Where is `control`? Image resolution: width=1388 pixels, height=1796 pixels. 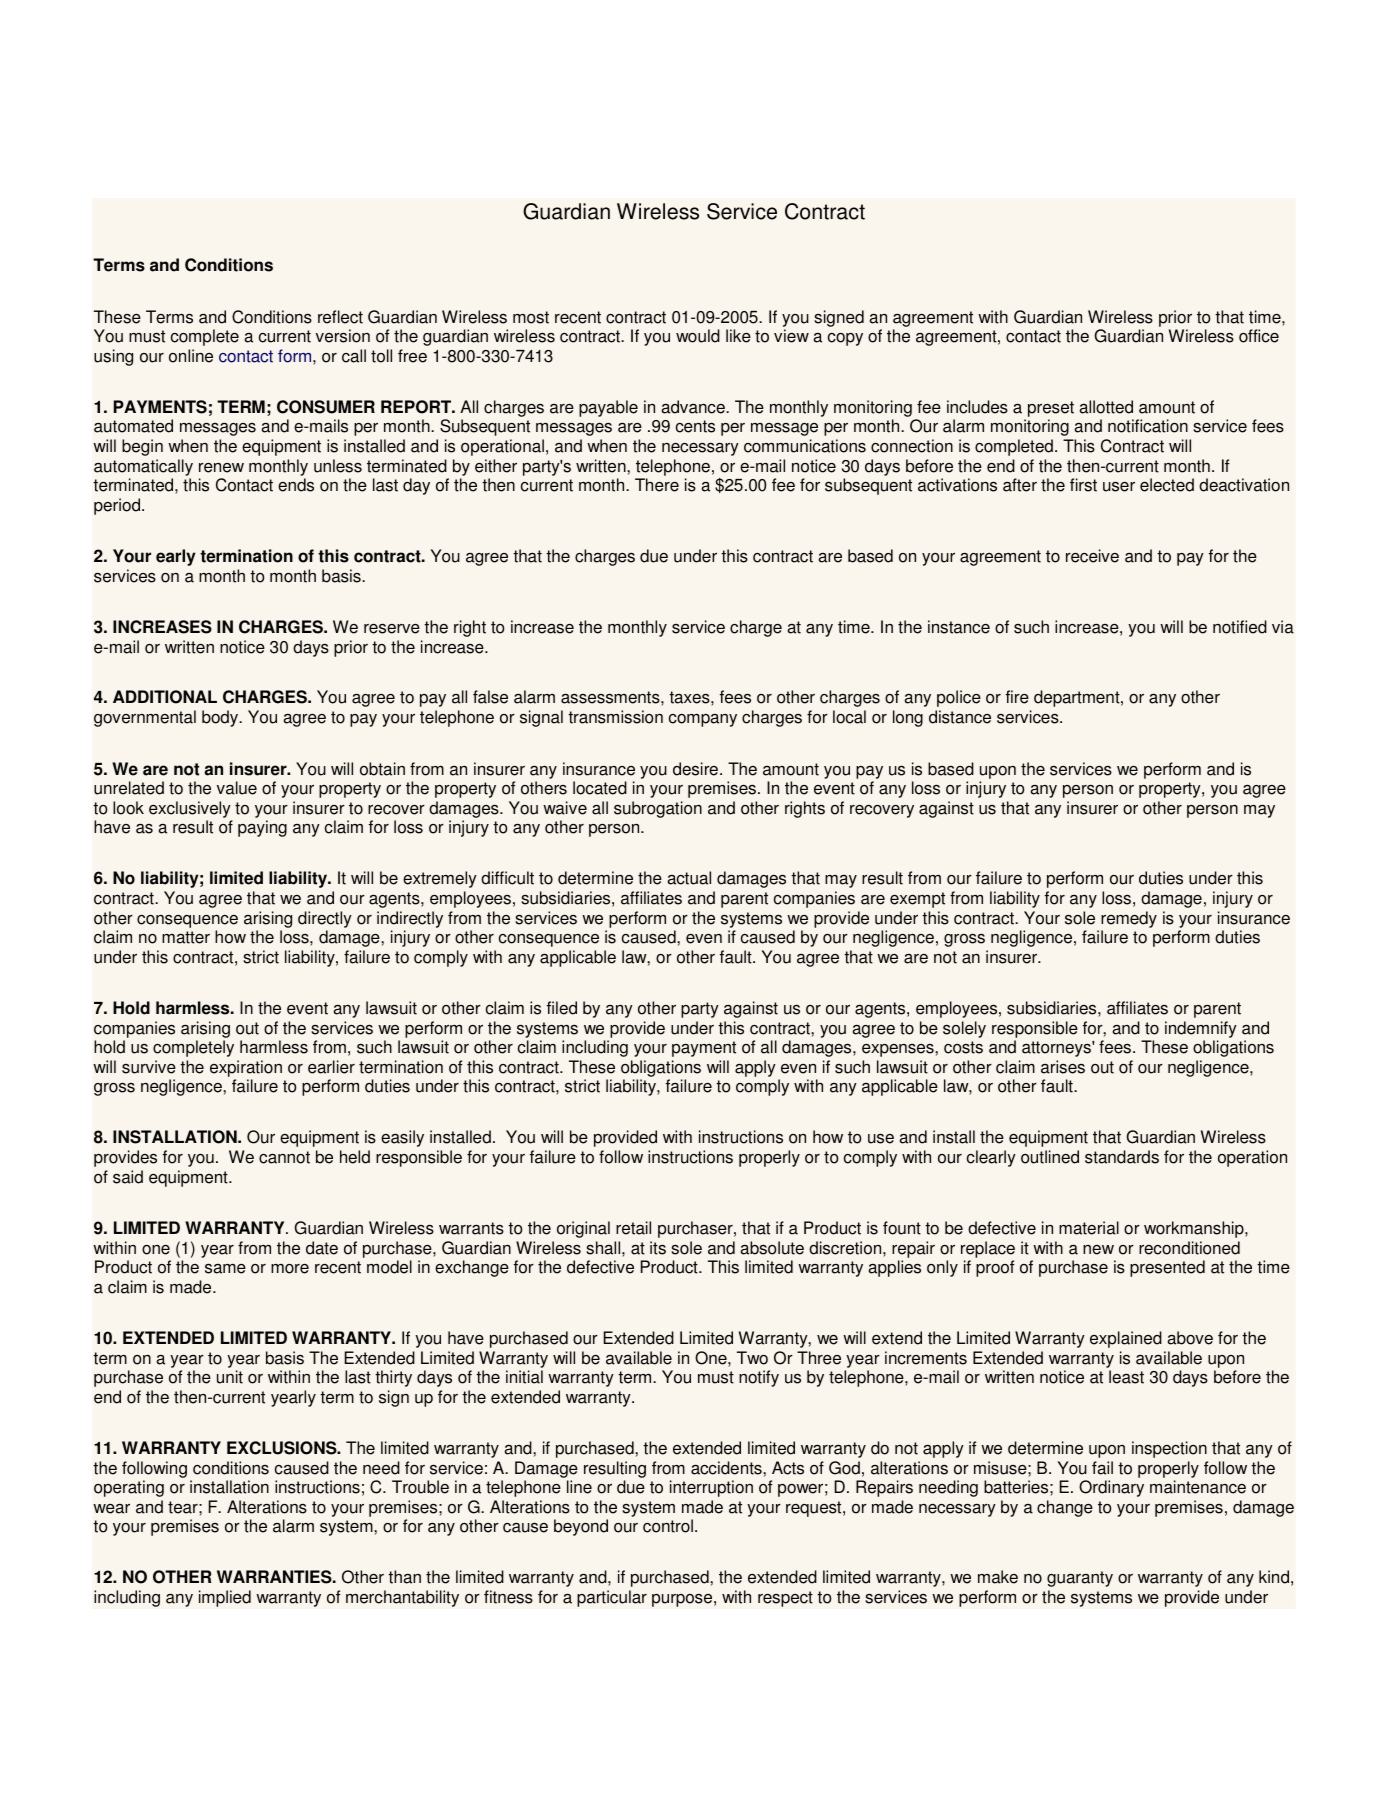
control is located at coordinates (669, 1526).
